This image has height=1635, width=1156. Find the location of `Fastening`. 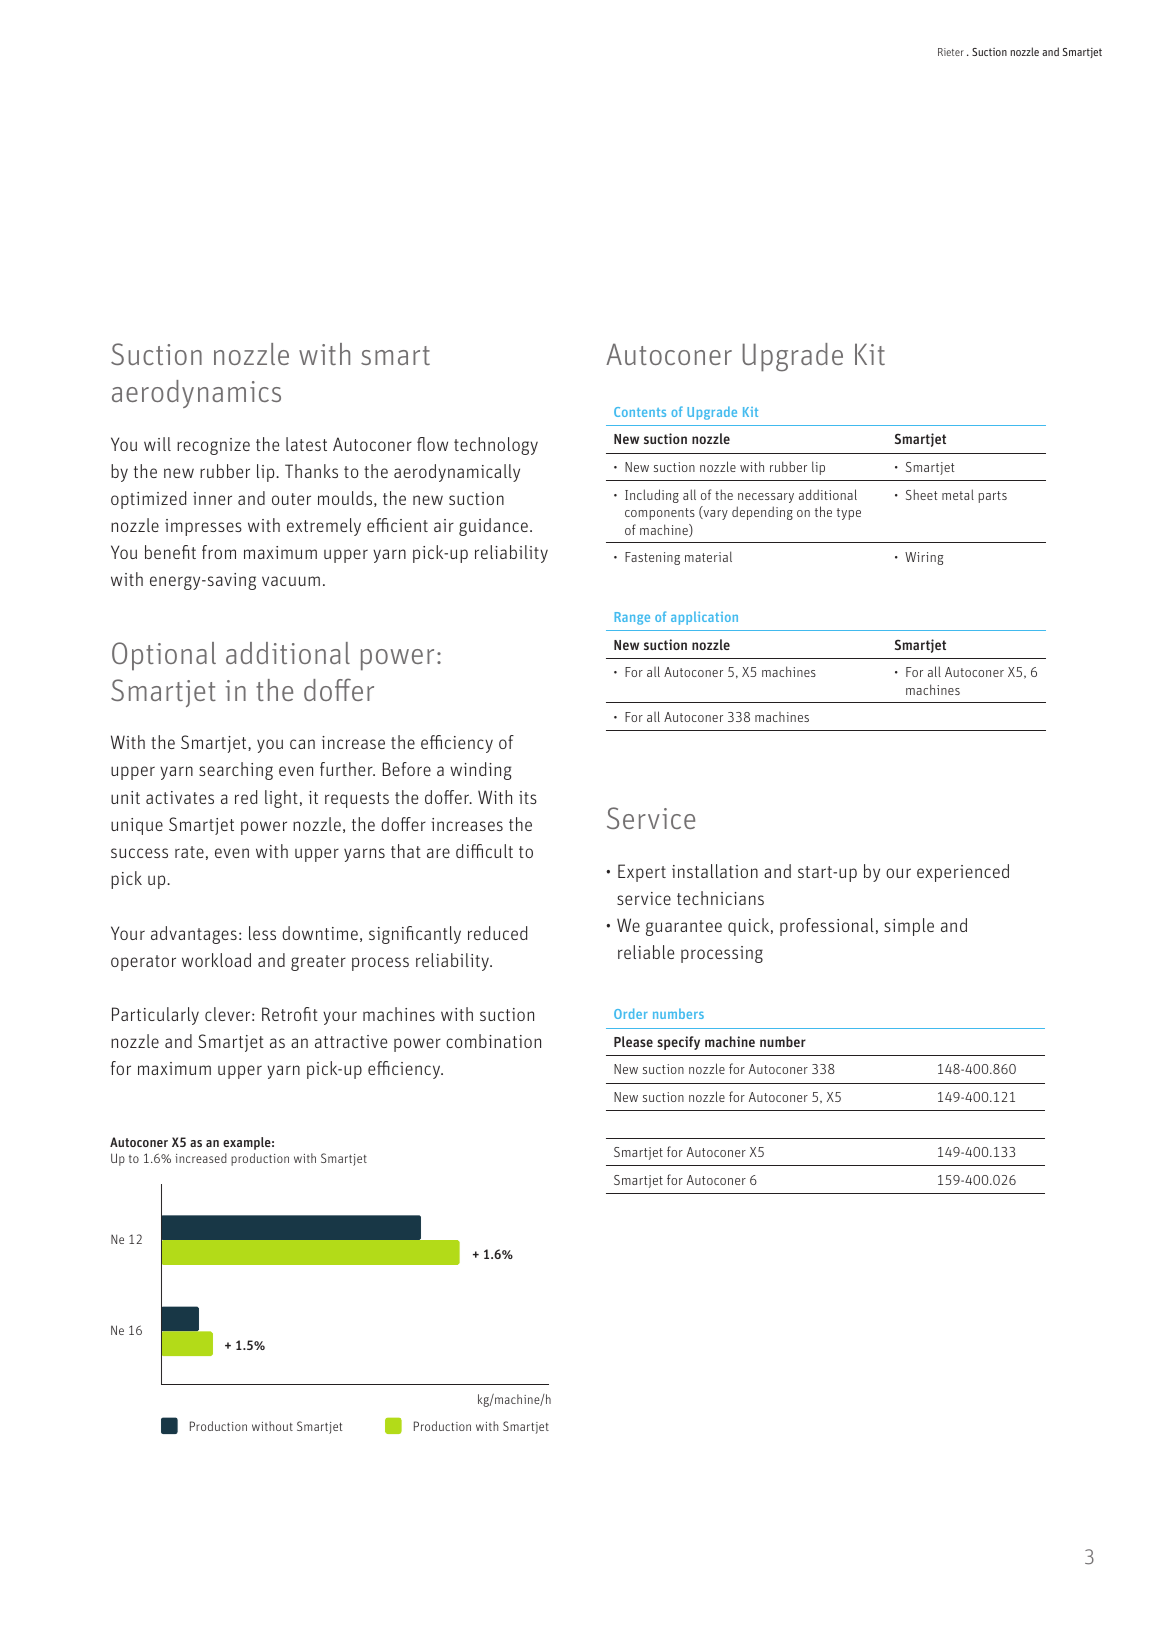

Fastening is located at coordinates (652, 558).
